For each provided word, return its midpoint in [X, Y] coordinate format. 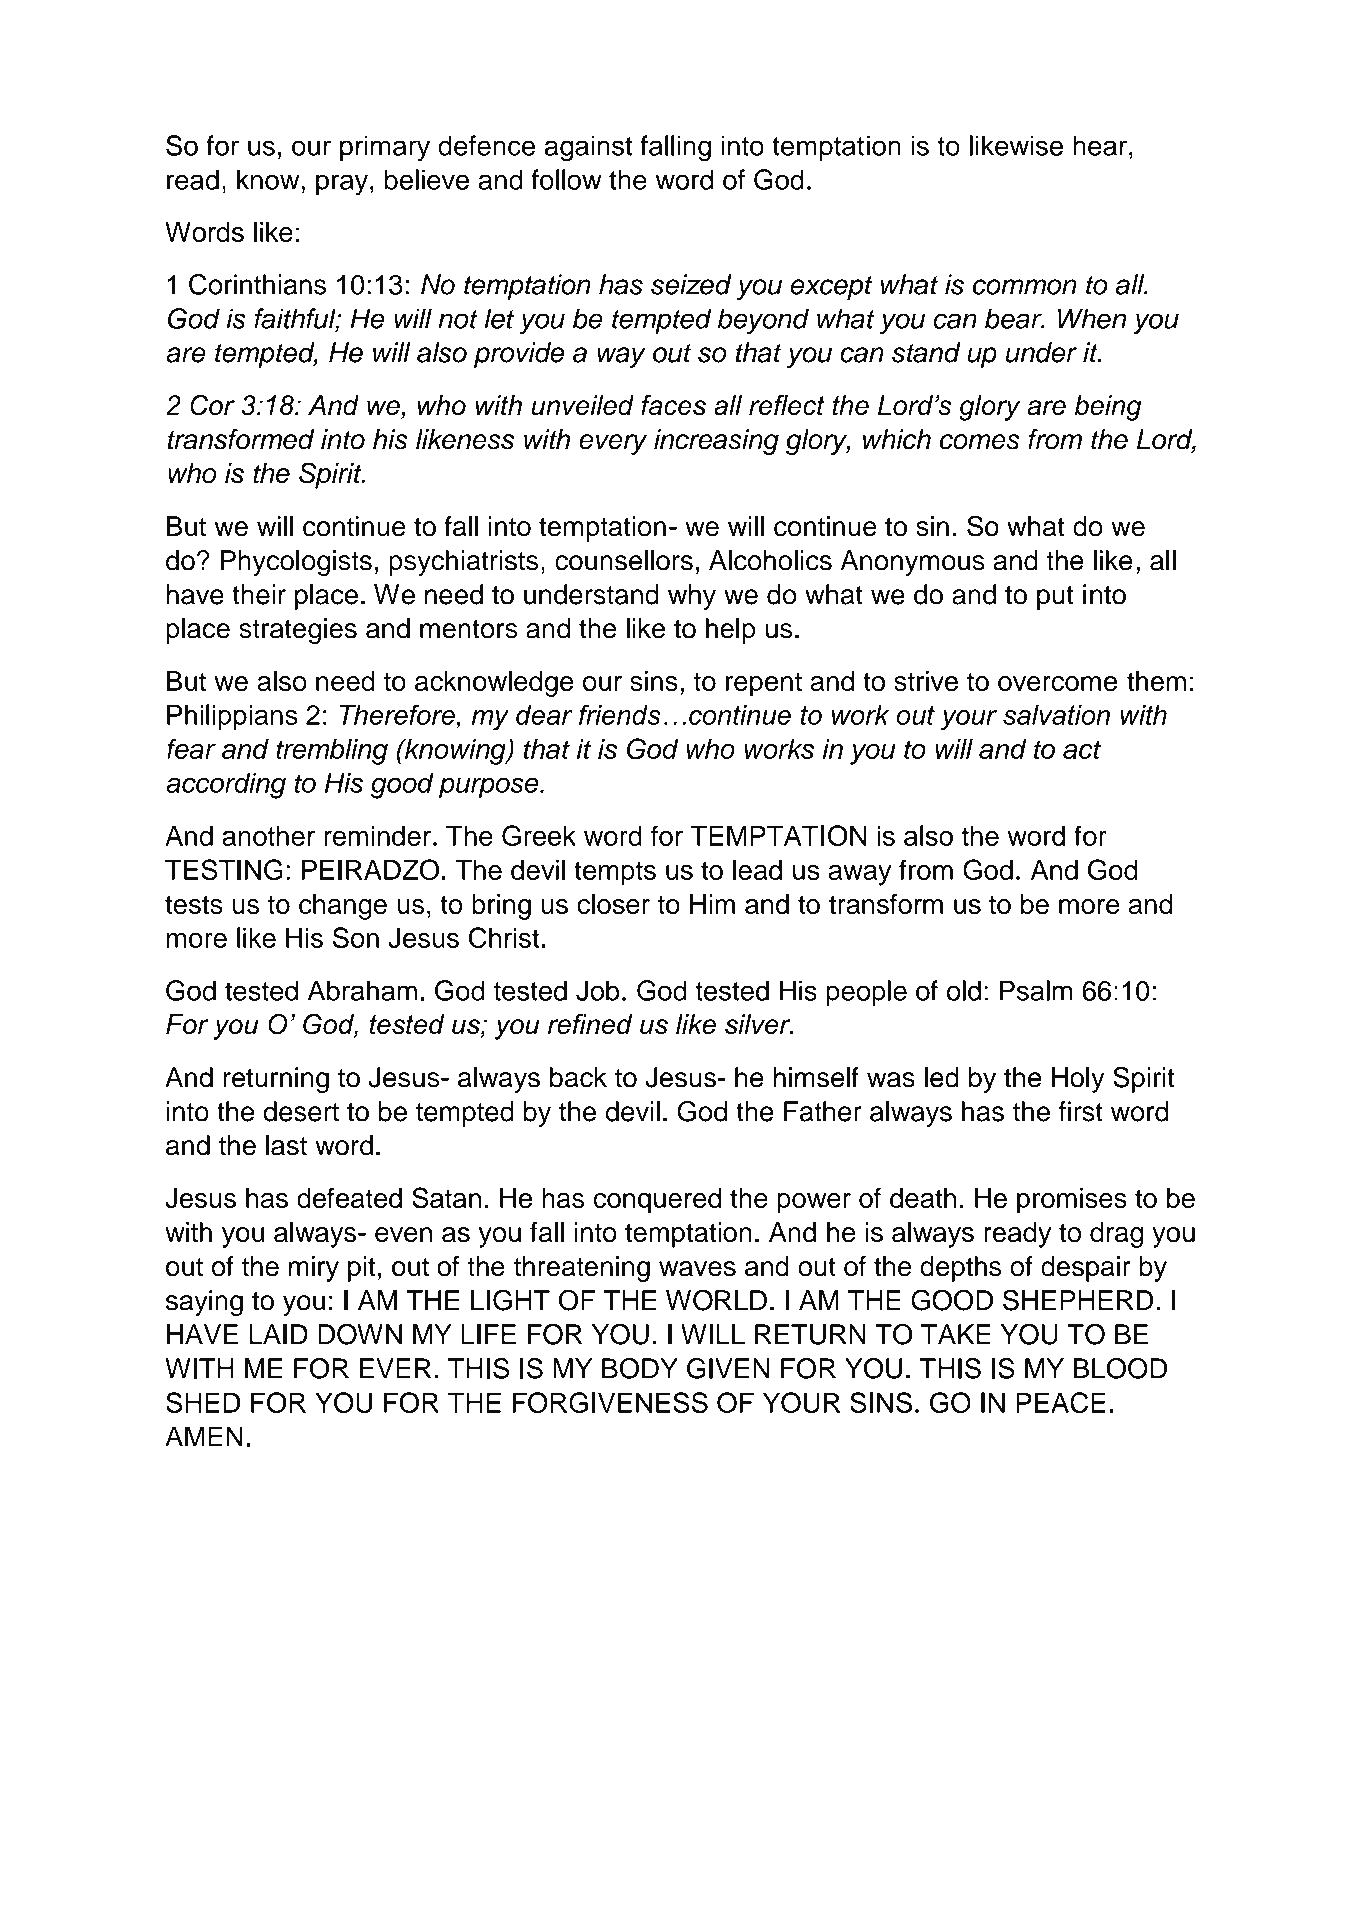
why [692, 597]
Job [597, 990]
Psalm [1036, 990]
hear [1100, 145]
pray [342, 185]
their [259, 594]
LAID [278, 1334]
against [588, 148]
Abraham [362, 990]
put [1055, 598]
